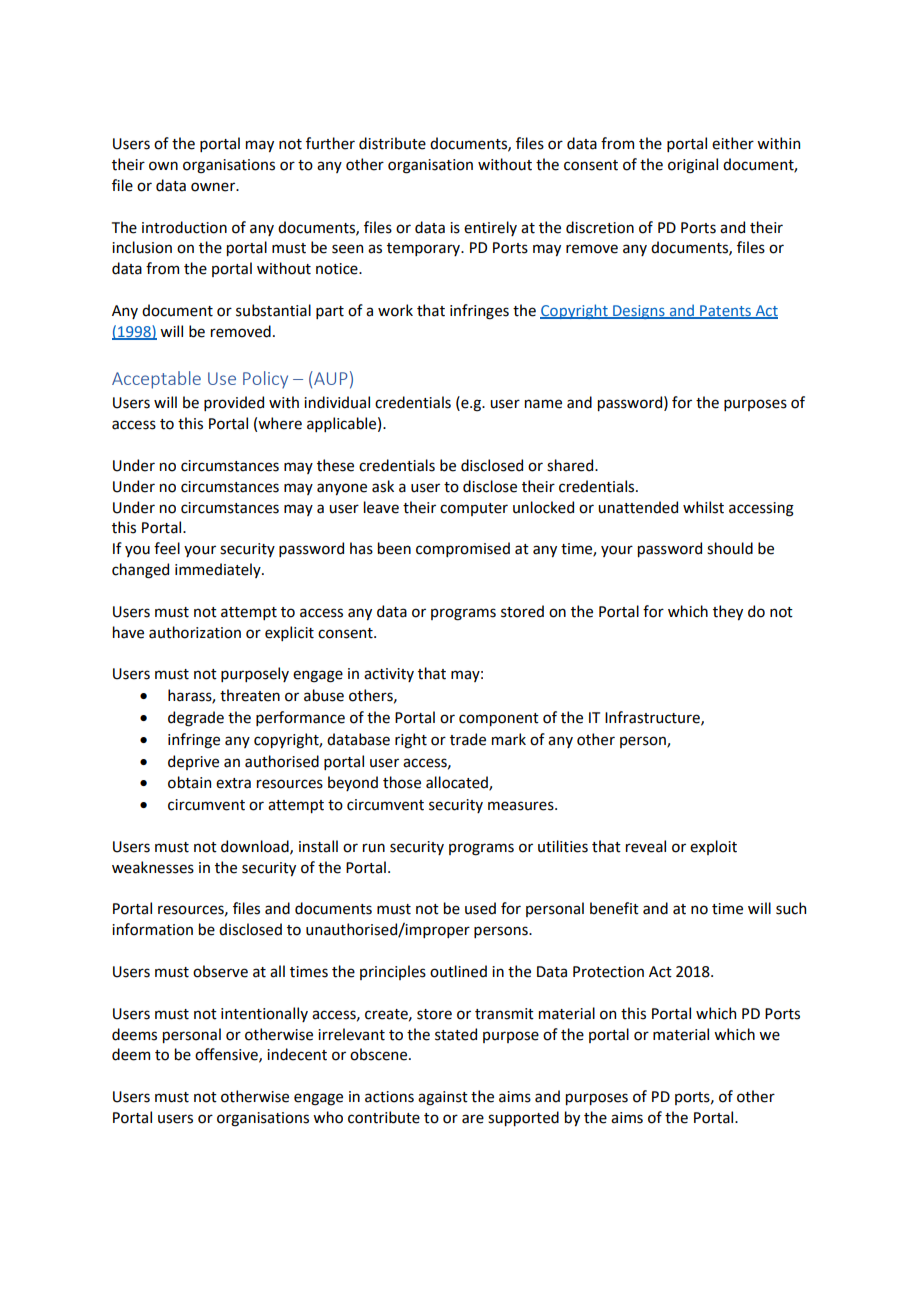  Describe the element at coordinates (184, 227) in the image. I see `introduction` at that location.
